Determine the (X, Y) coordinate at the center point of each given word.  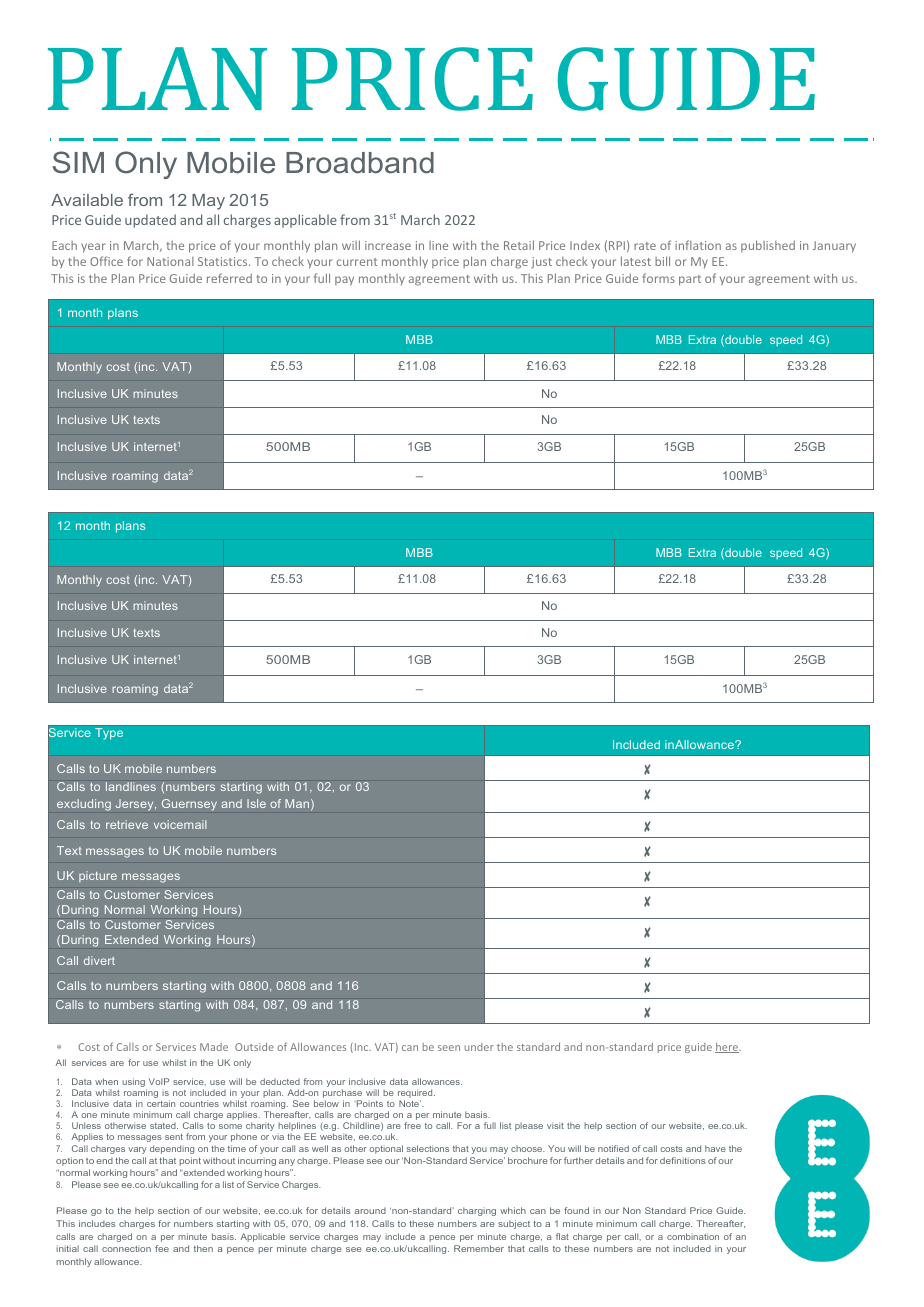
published (768, 246)
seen (449, 1048)
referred (229, 278)
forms (659, 278)
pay (344, 281)
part (690, 280)
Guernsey (189, 805)
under (479, 1047)
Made (214, 1047)
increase (388, 245)
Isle (256, 803)
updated (150, 221)
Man (297, 803)
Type (109, 734)
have (715, 1148)
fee (162, 1248)
